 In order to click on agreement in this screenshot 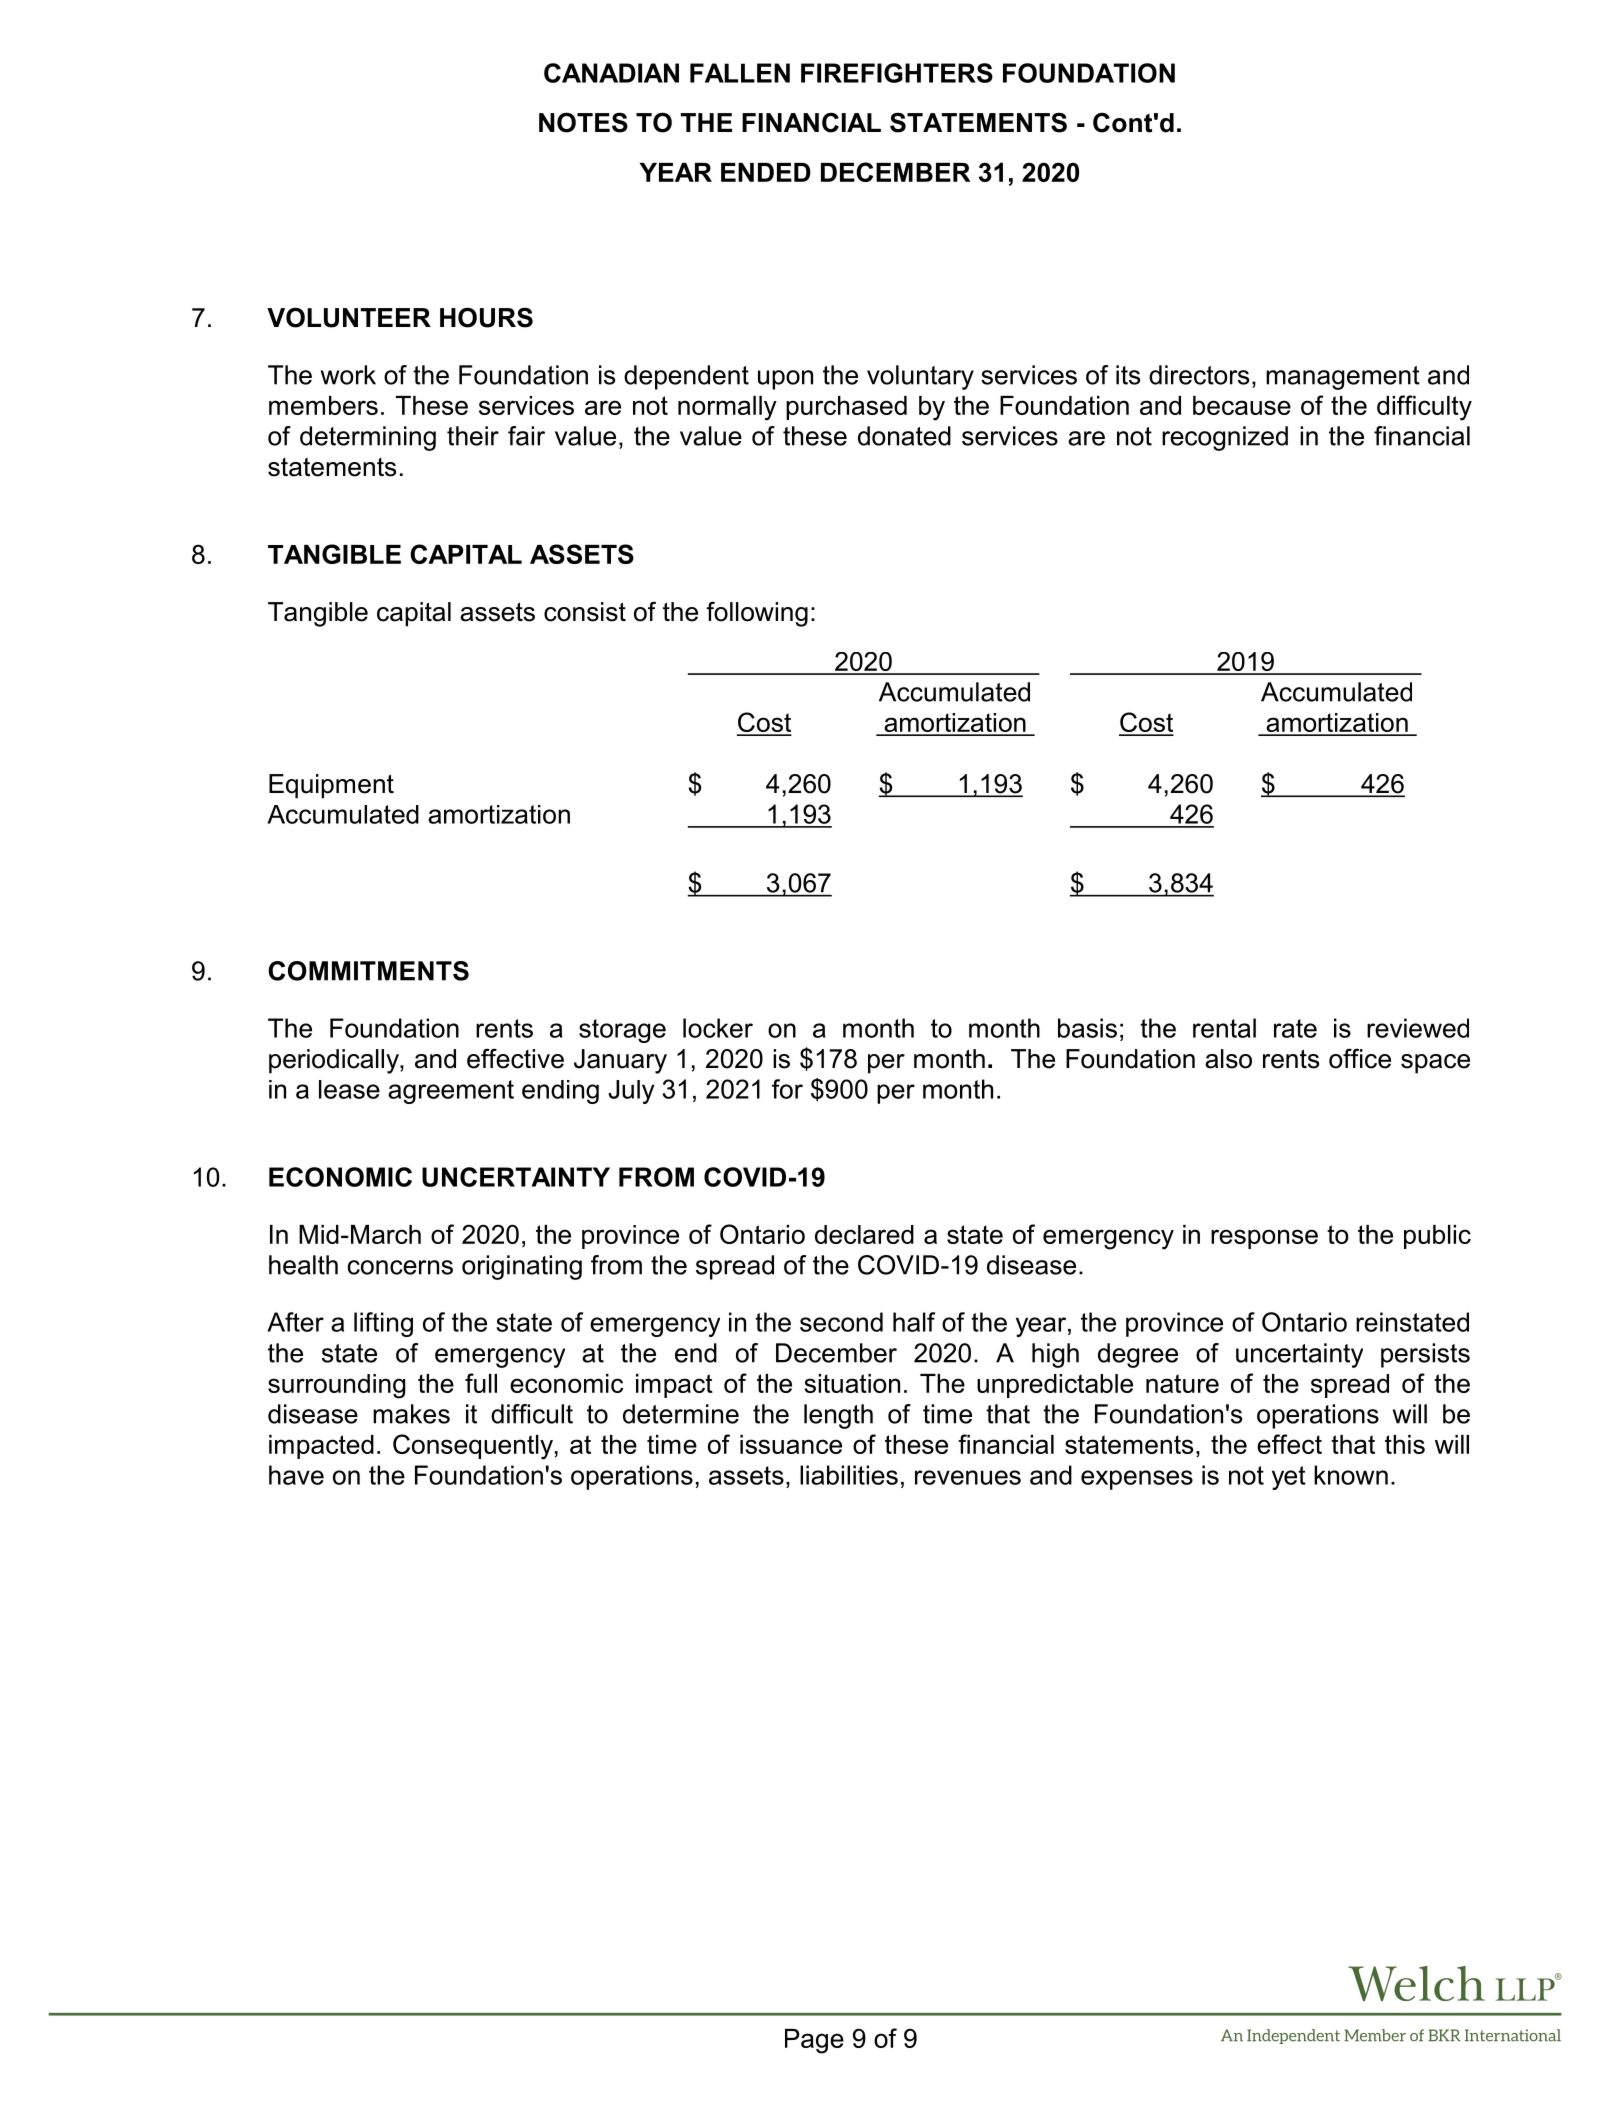, I will do `click(451, 1092)`.
